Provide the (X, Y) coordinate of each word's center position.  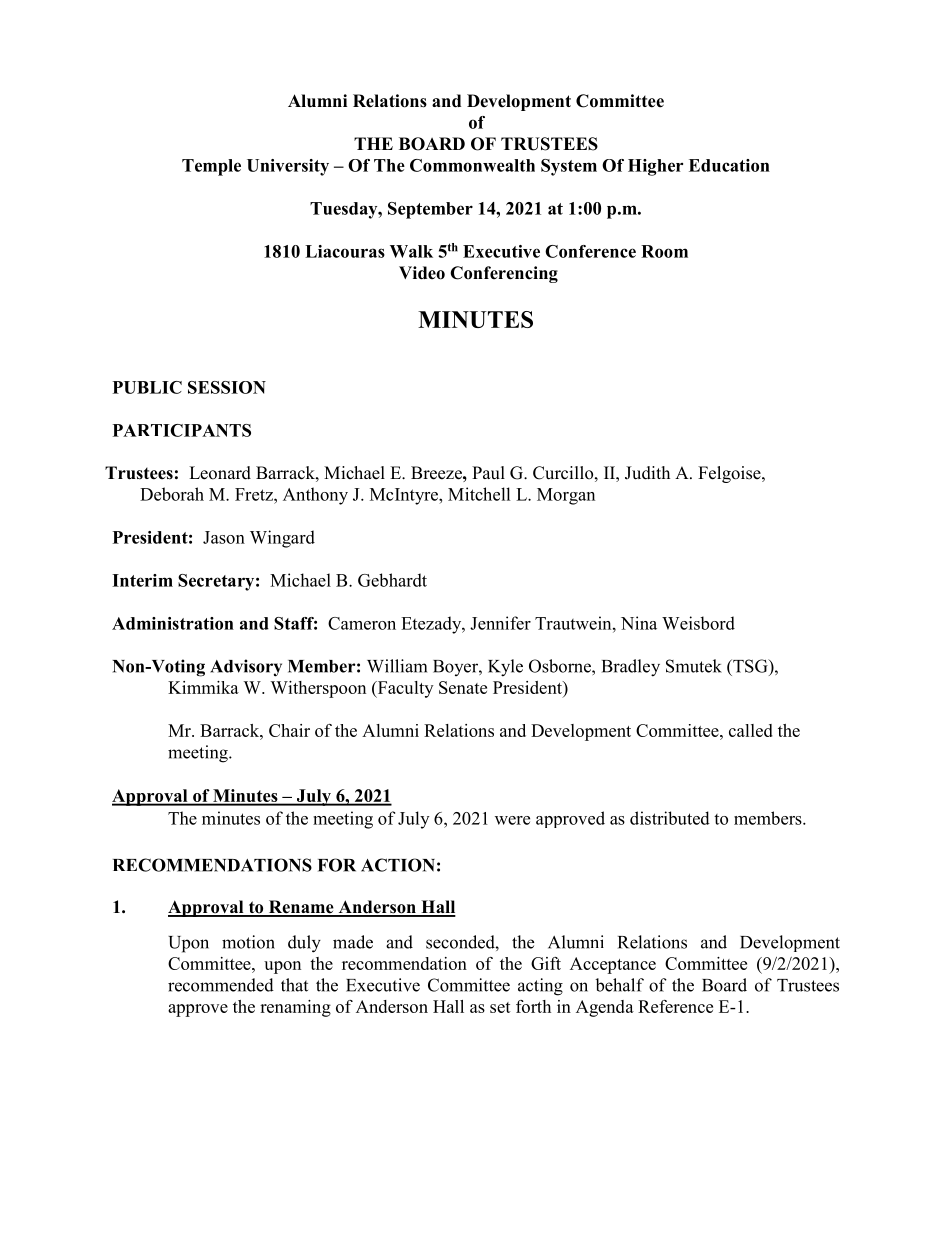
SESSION (227, 387)
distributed (670, 818)
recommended (221, 985)
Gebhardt (392, 580)
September (430, 210)
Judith (647, 473)
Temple (211, 167)
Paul (488, 472)
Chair (289, 730)
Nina (639, 623)
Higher (655, 167)
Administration (173, 623)
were (512, 820)
